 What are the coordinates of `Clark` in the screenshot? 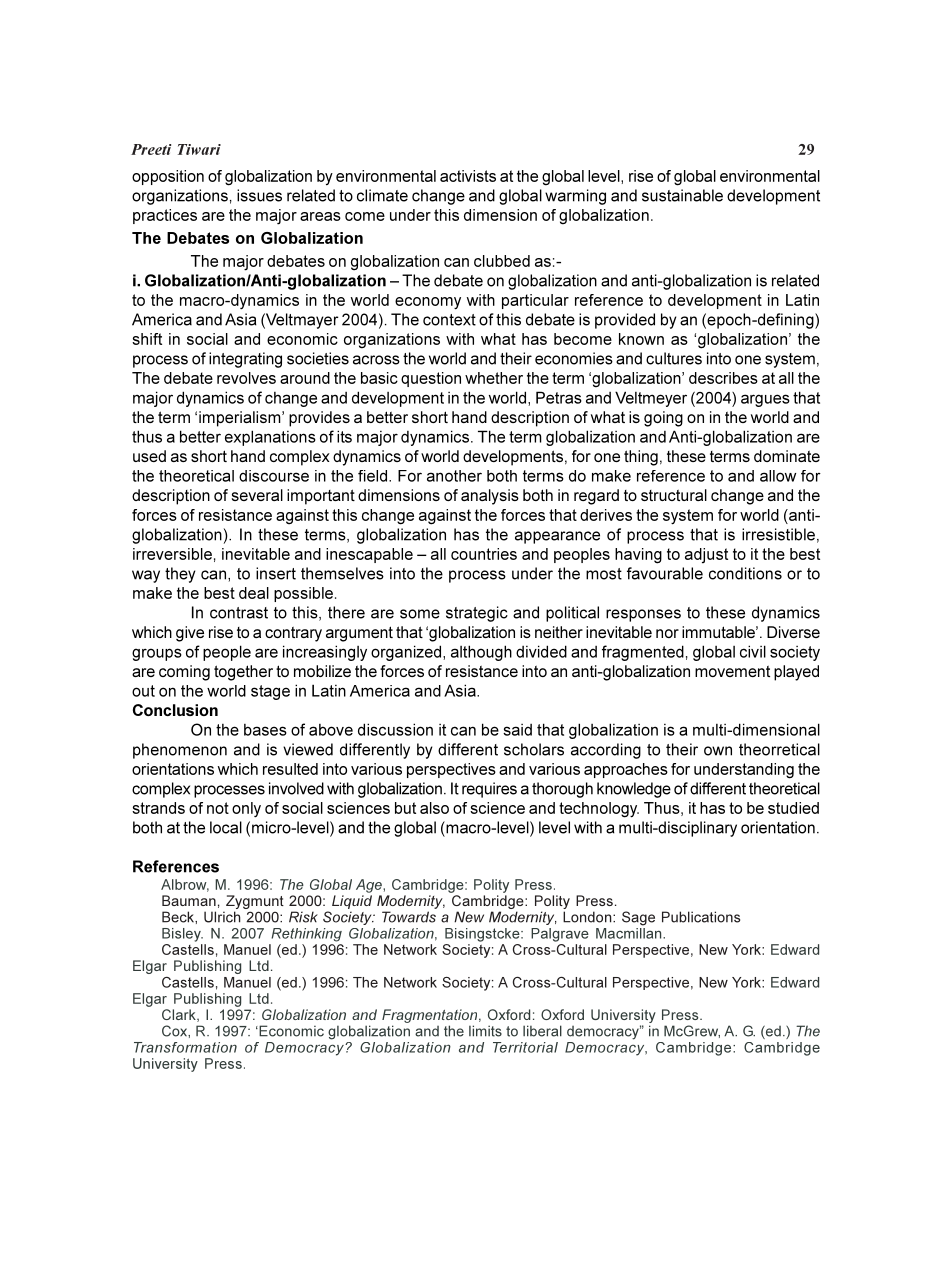 It's located at (180, 1015).
